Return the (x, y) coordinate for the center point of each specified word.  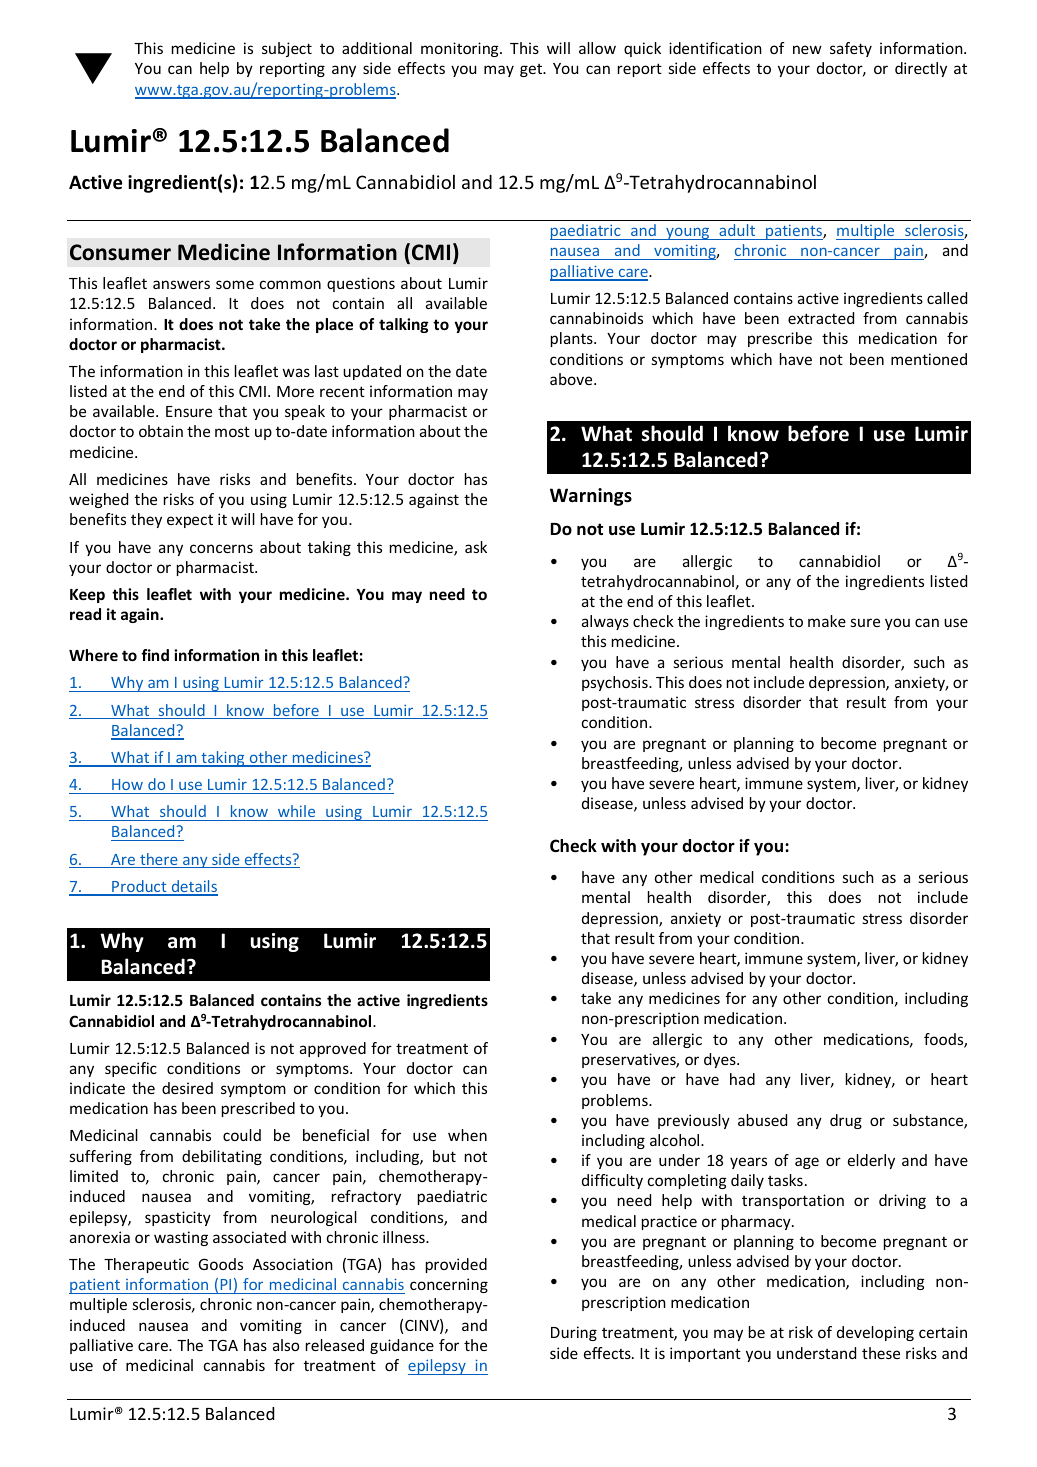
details (193, 887)
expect (190, 521)
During (574, 1333)
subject (287, 49)
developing (875, 1333)
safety (851, 49)
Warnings (591, 497)
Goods (220, 1264)
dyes (721, 1060)
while (296, 811)
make (827, 621)
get (532, 70)
